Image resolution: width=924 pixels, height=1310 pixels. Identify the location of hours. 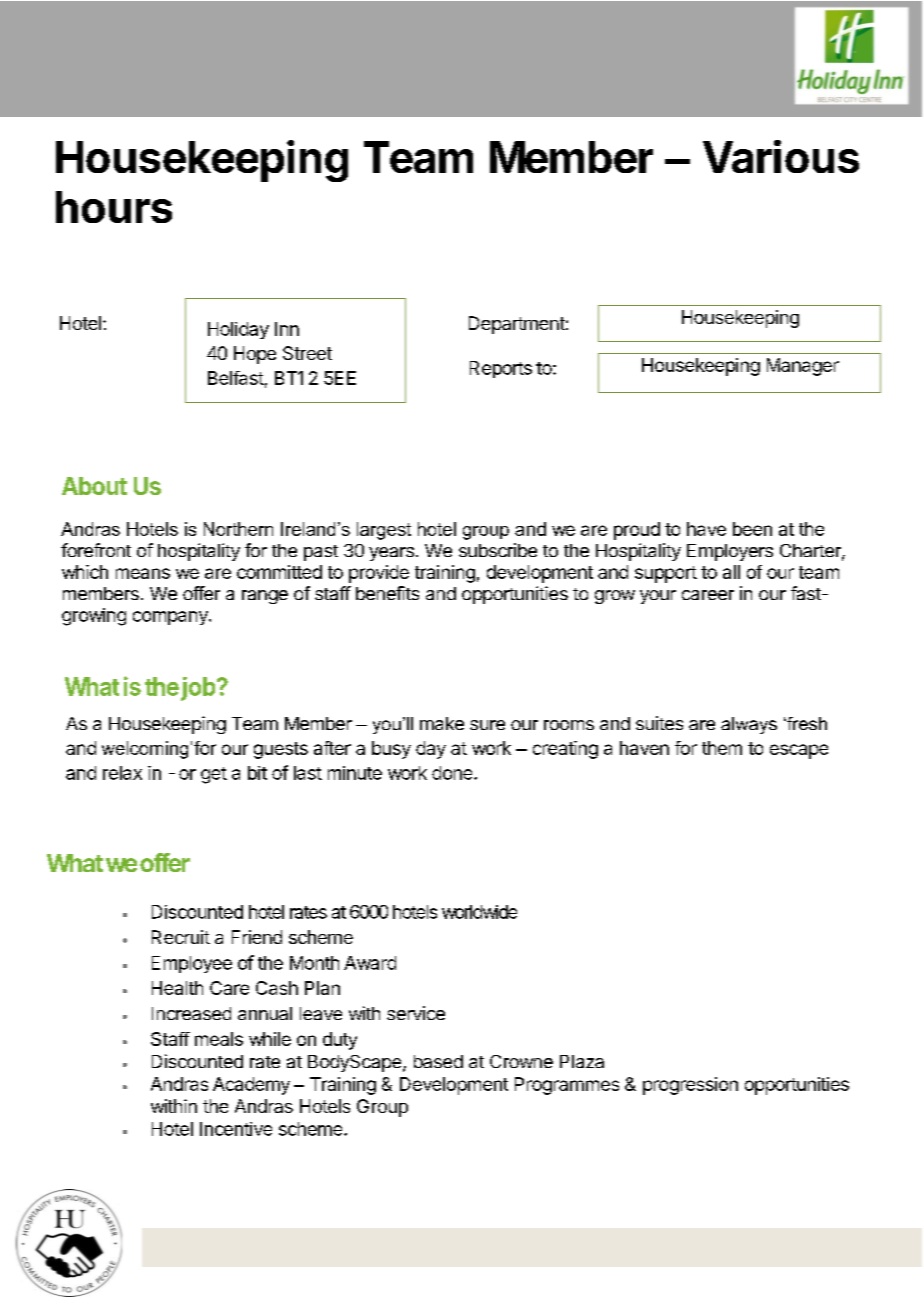
(114, 207).
